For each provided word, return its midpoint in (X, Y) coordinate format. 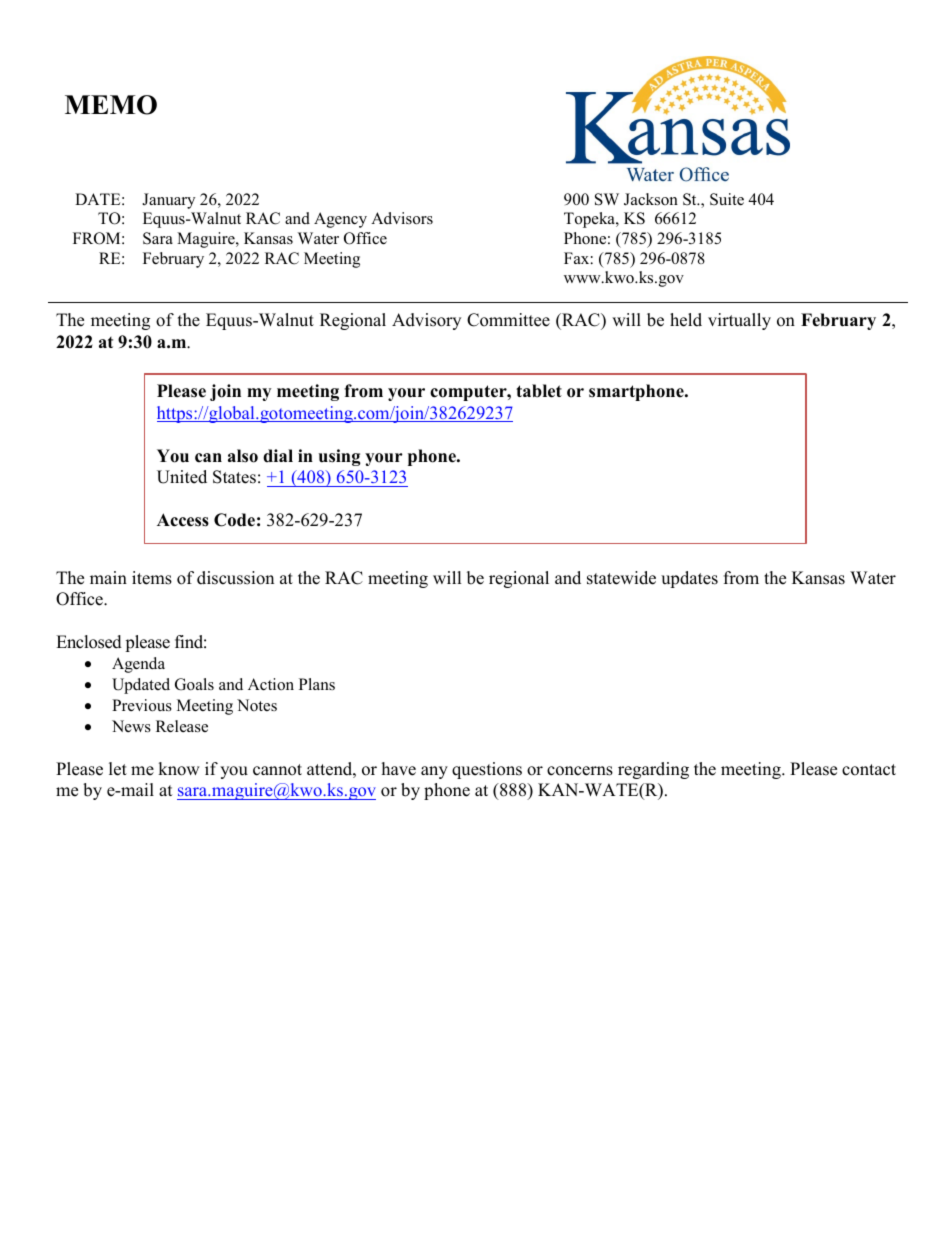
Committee (508, 320)
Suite (727, 199)
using (340, 457)
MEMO (111, 105)
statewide (621, 578)
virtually (739, 321)
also (243, 456)
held (686, 320)
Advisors (402, 218)
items (152, 578)
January (168, 201)
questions (487, 770)
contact (869, 770)
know (179, 769)
